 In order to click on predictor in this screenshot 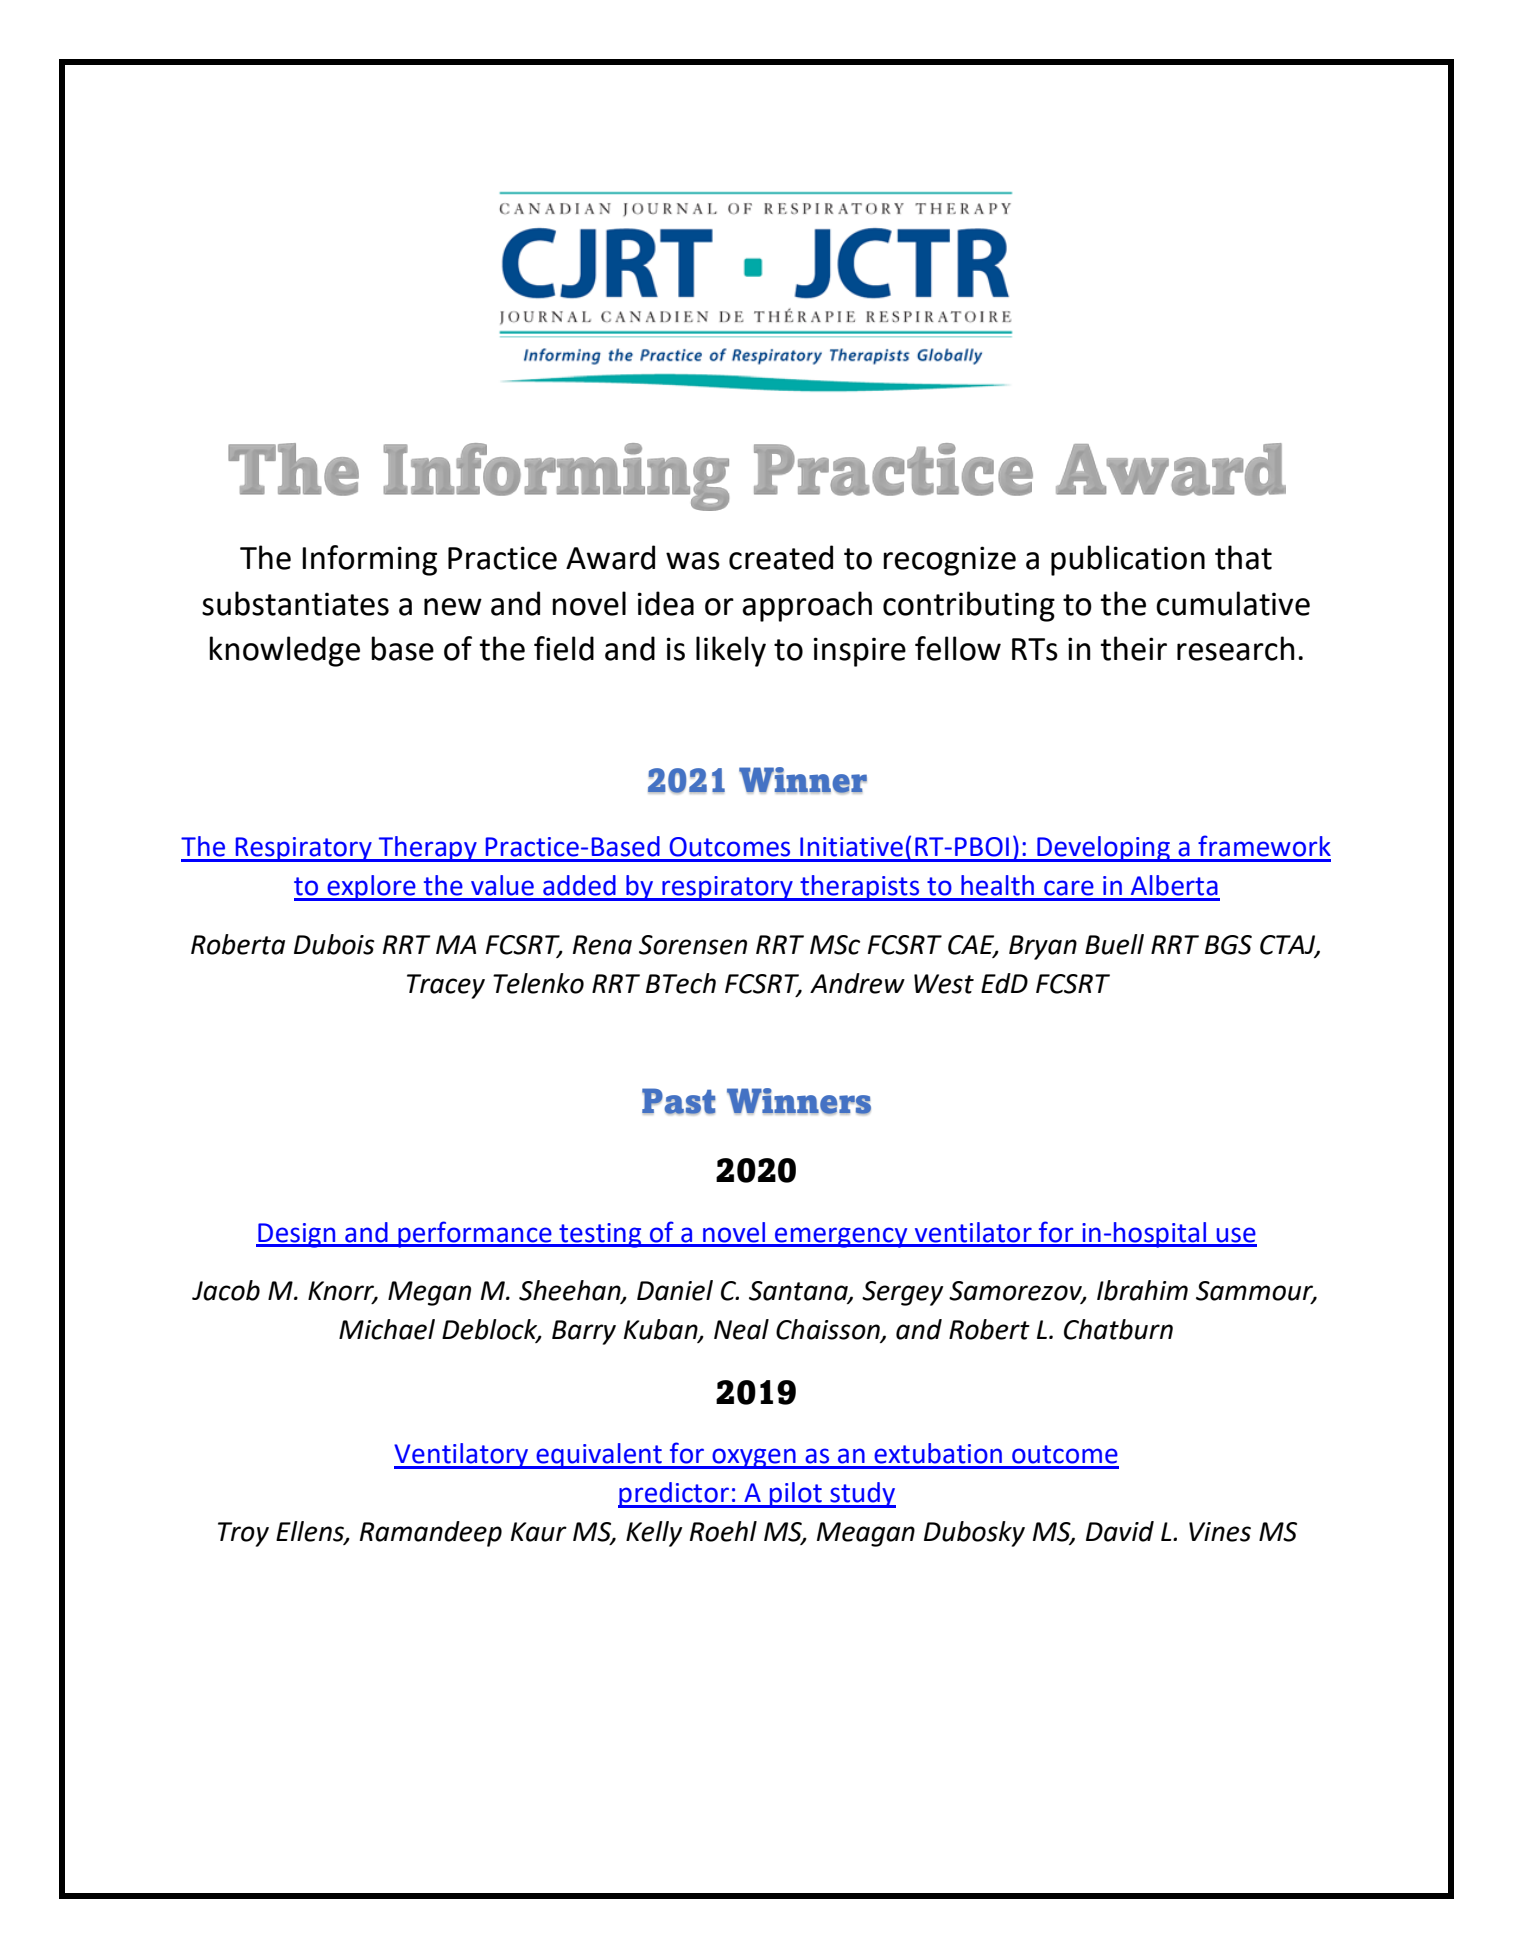, I will do `click(674, 1495)`.
